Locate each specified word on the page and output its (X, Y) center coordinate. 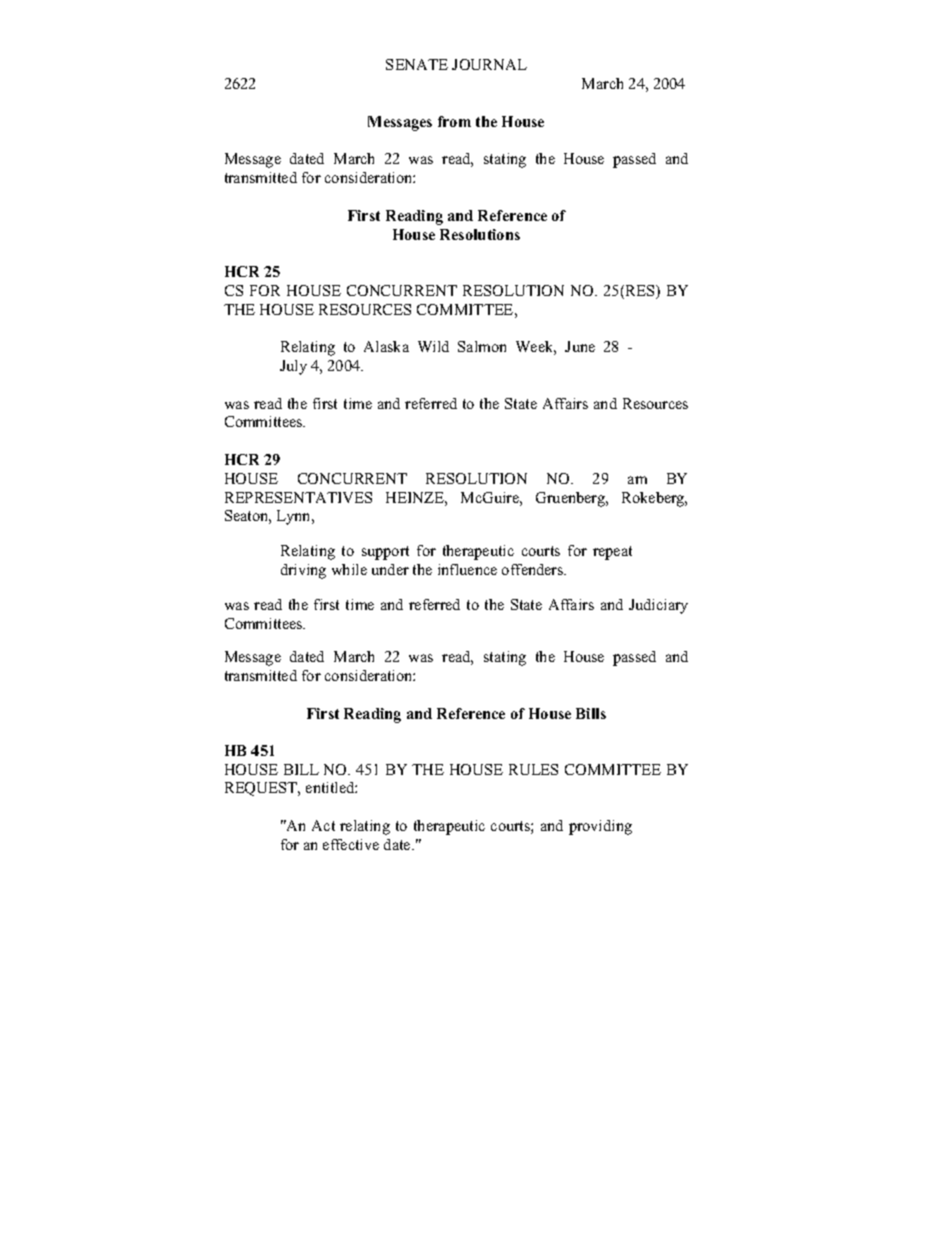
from (454, 121)
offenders (534, 569)
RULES (533, 769)
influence (467, 569)
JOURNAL (489, 64)
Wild (433, 346)
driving (303, 571)
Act (323, 825)
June (580, 346)
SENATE (417, 64)
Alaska (386, 346)
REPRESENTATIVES (298, 497)
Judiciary (658, 606)
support (385, 553)
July (293, 367)
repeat (612, 553)
